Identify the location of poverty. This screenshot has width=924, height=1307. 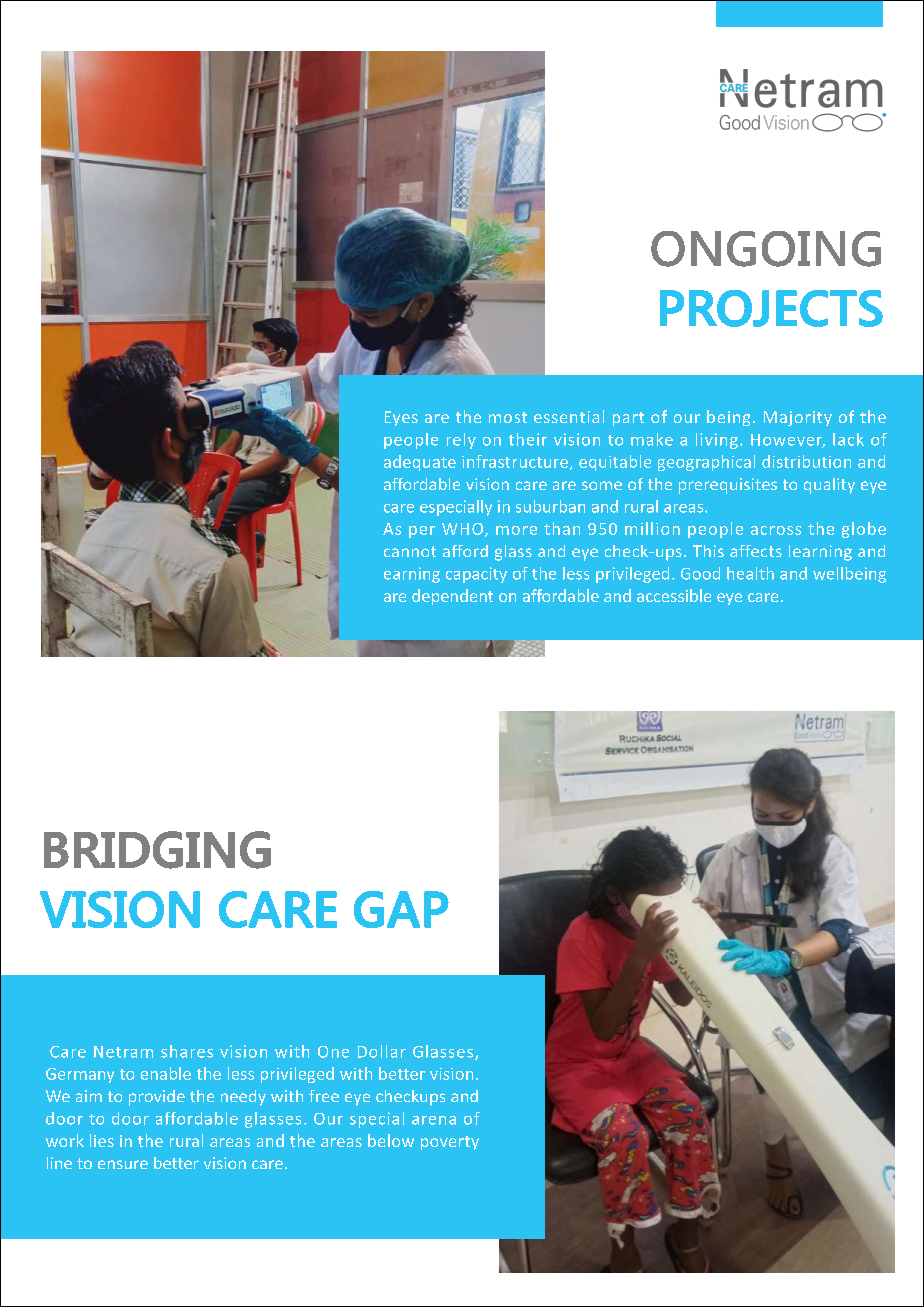
(450, 1143).
